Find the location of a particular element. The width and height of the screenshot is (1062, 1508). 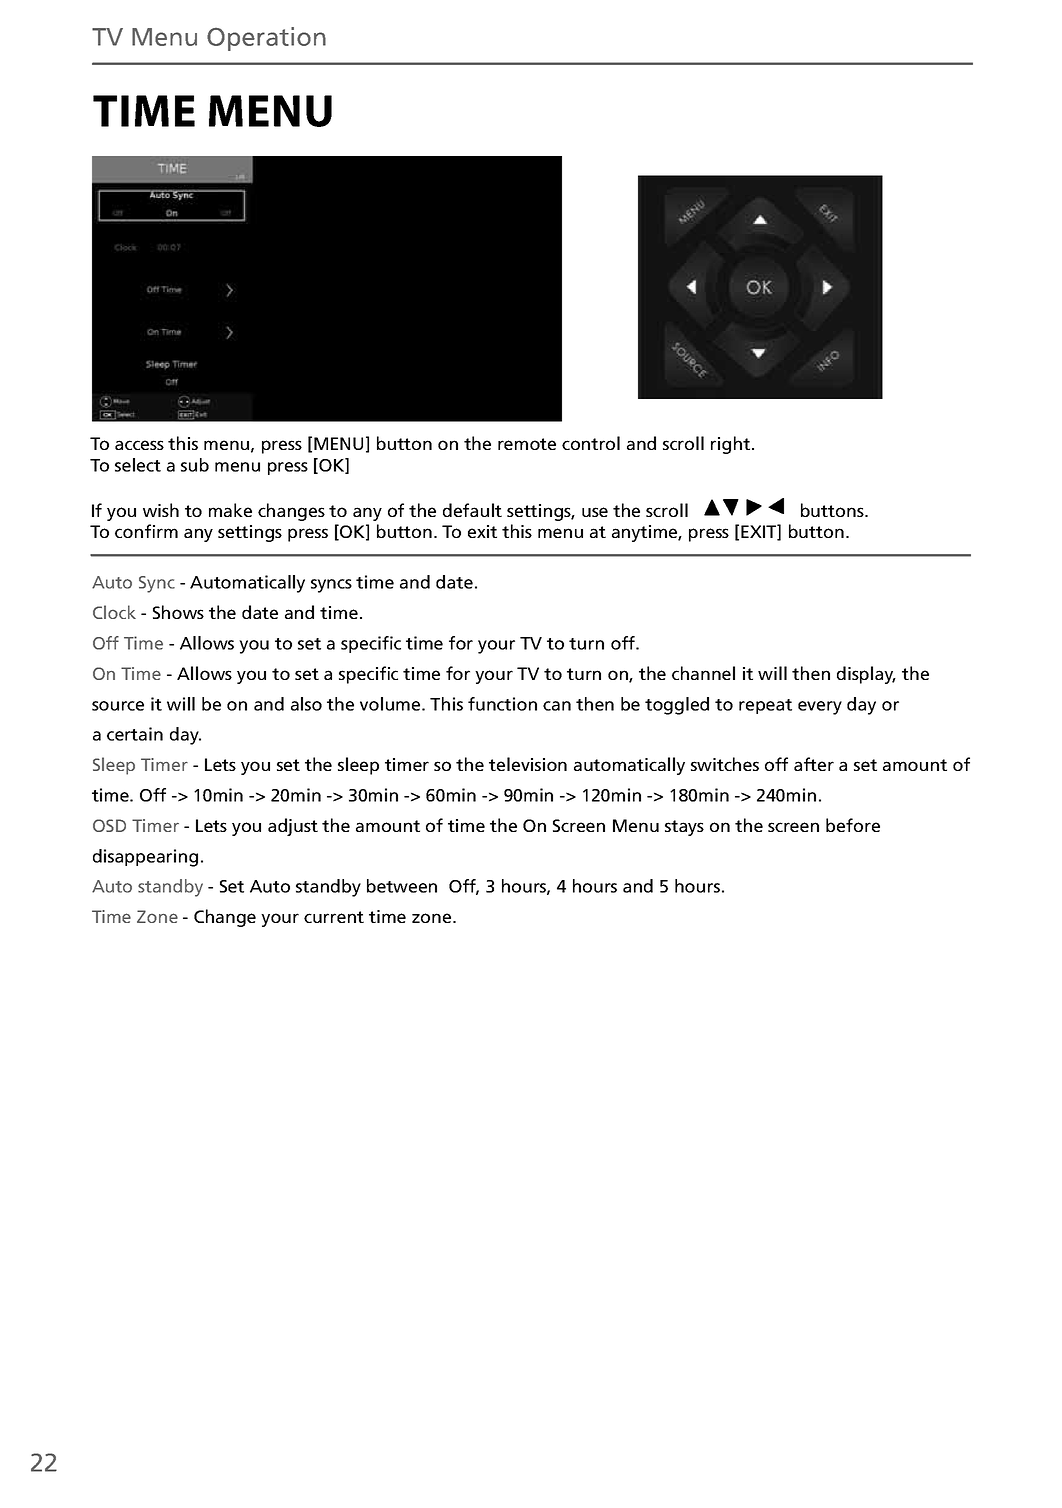

default is located at coordinates (472, 510).
